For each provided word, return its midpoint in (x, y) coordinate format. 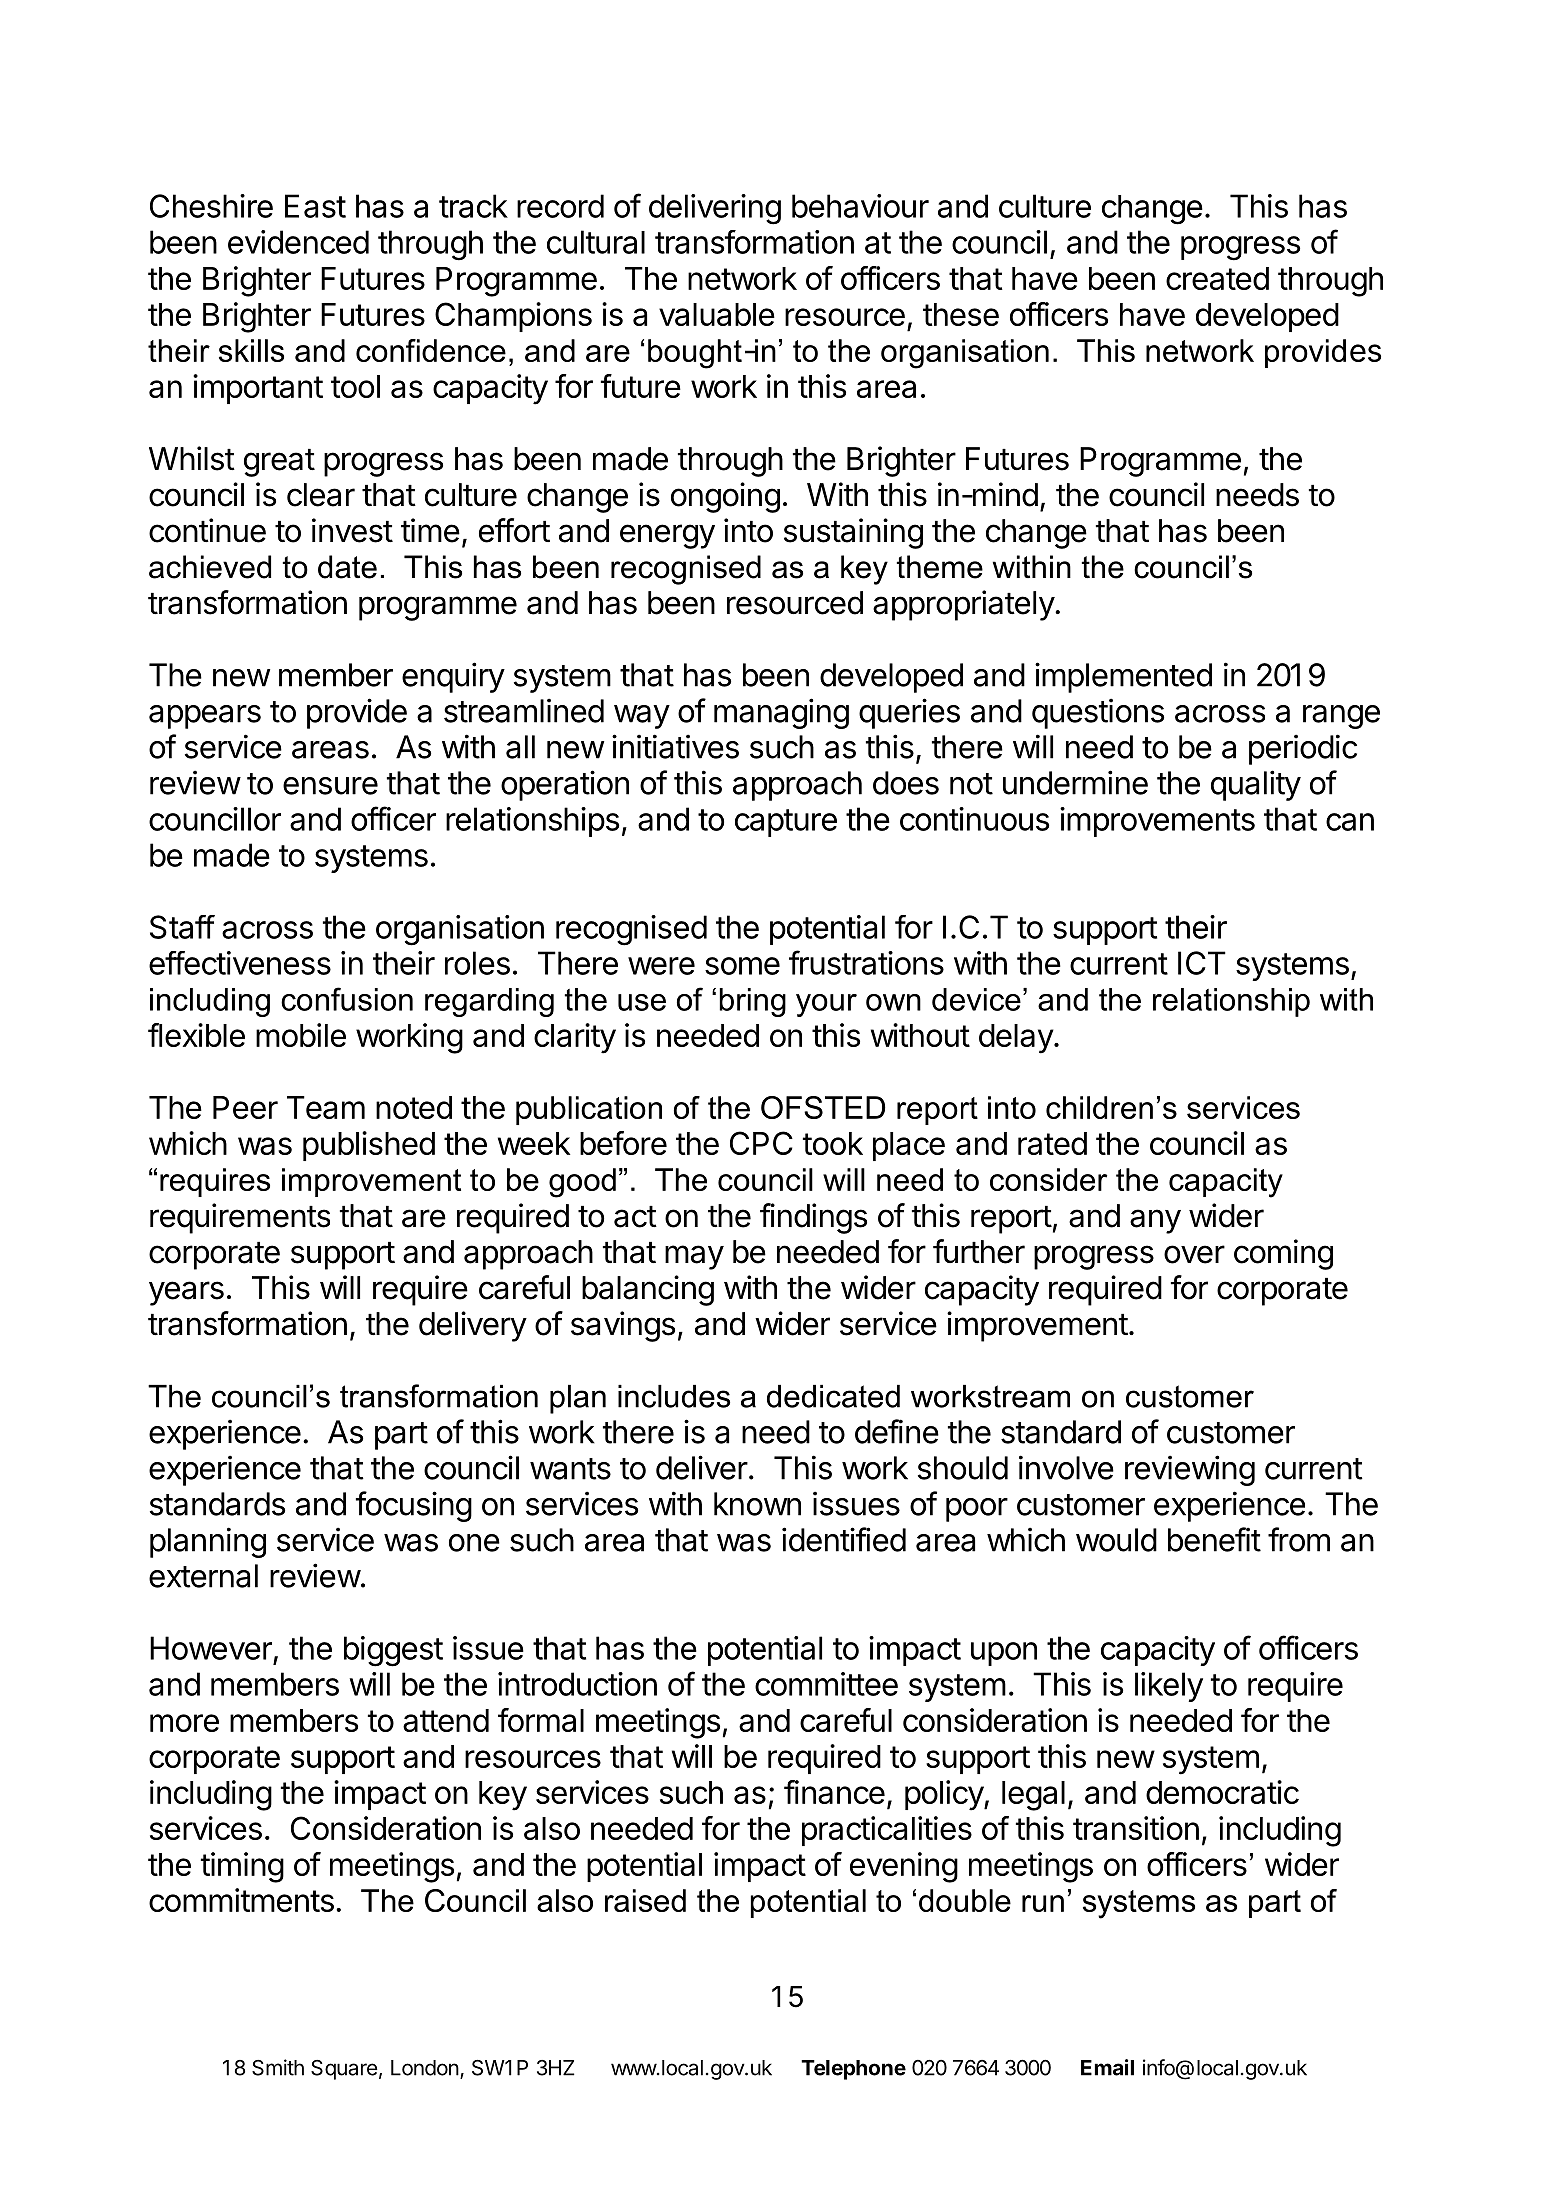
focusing (414, 1506)
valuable (717, 314)
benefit (1214, 1539)
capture (786, 823)
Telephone (853, 2070)
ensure (330, 786)
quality (1256, 785)
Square (344, 2070)
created (1217, 278)
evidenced (298, 242)
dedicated (833, 1396)
